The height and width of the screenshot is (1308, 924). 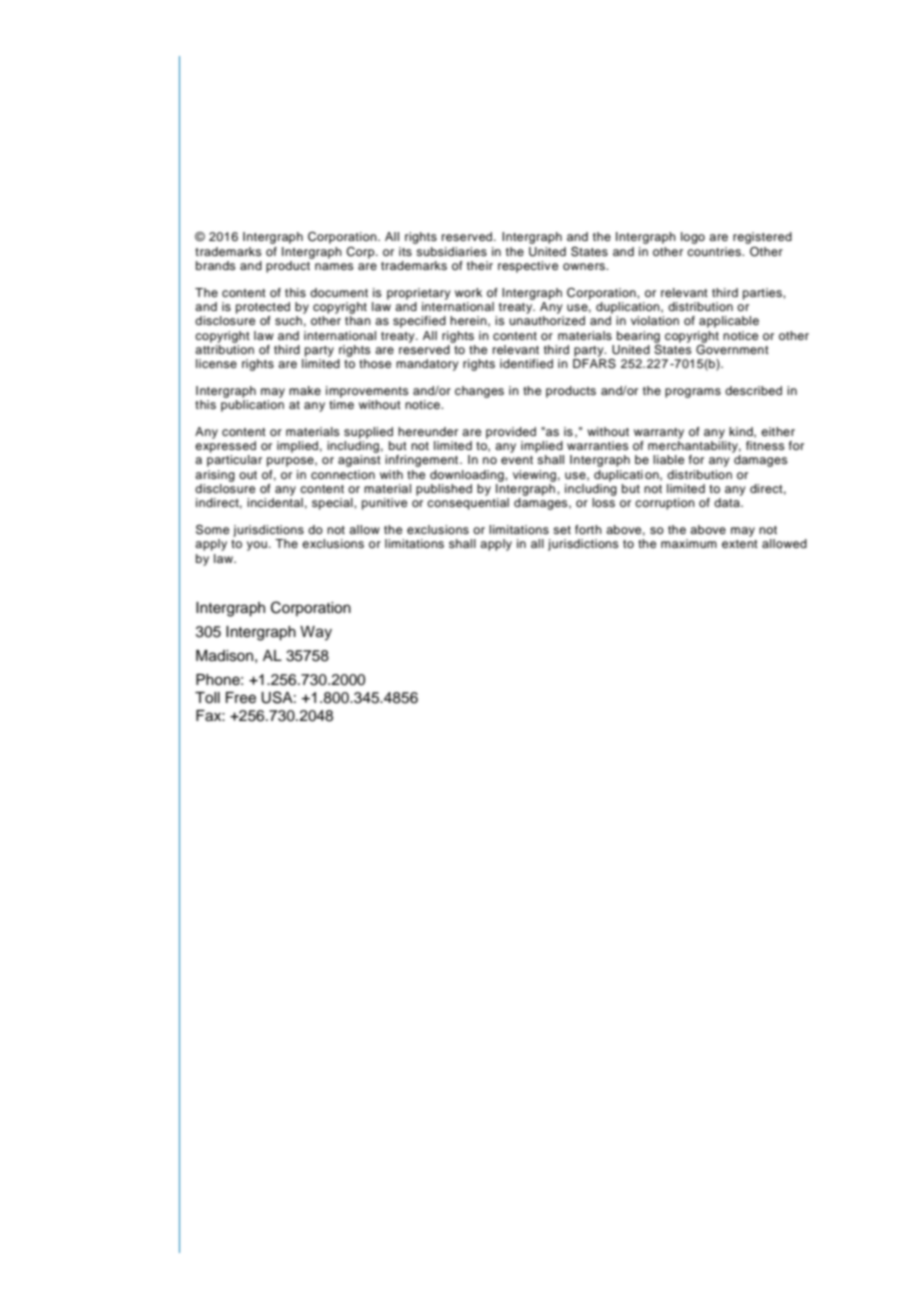 I want to click on maximum, so click(x=689, y=543).
